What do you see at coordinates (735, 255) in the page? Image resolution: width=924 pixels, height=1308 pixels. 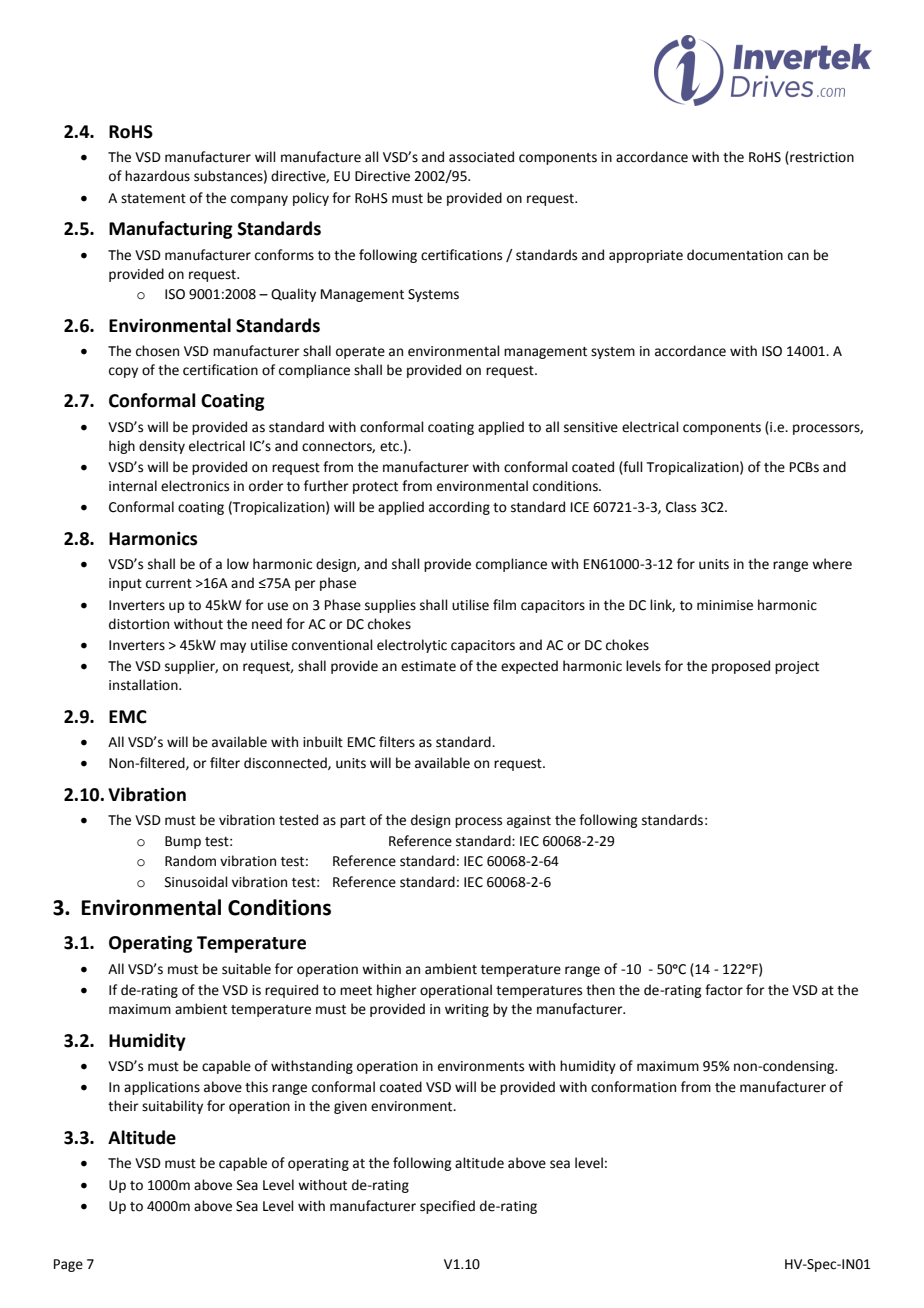 I see `documentation` at bounding box center [735, 255].
